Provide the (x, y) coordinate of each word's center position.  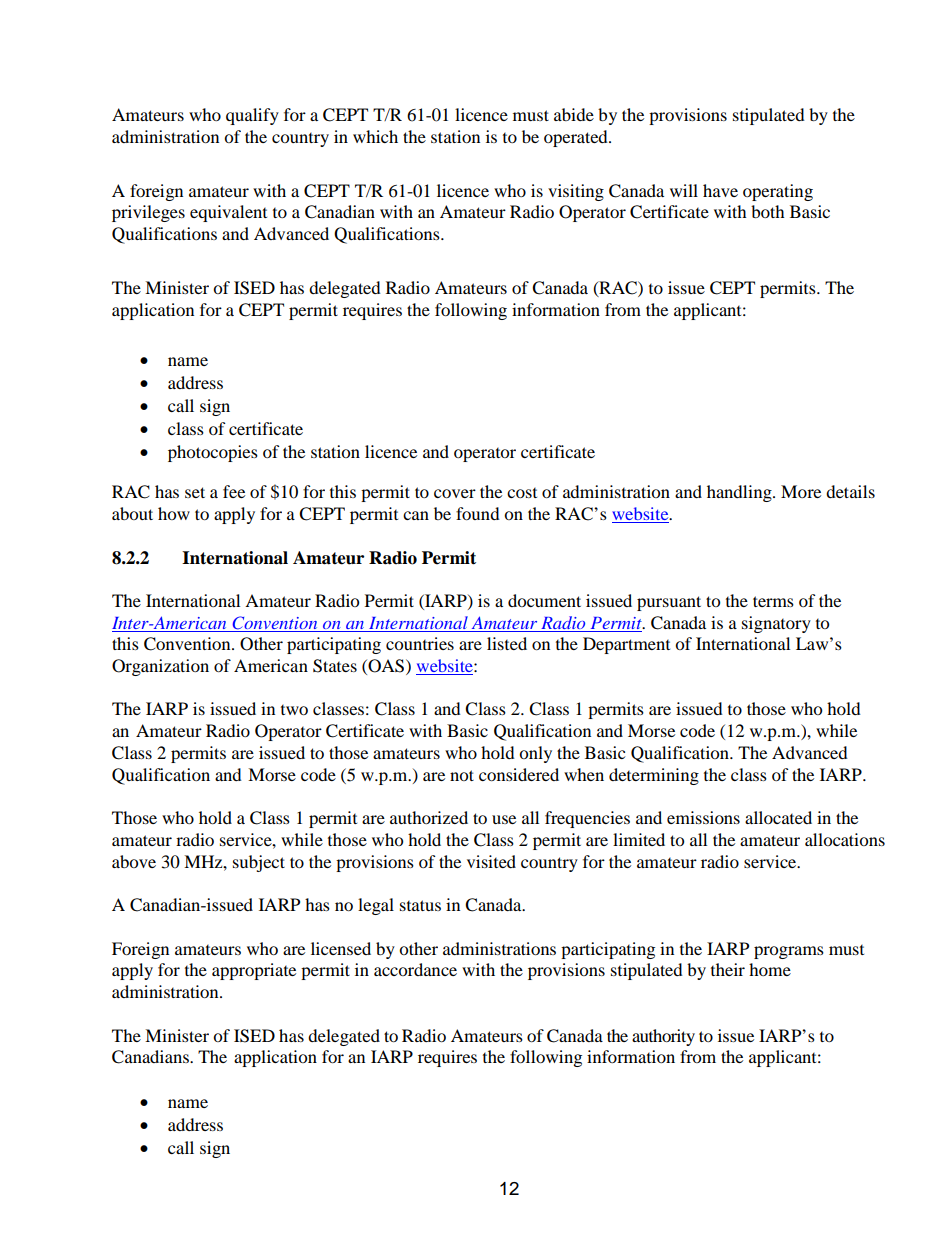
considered (519, 774)
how (174, 513)
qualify (252, 116)
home (770, 969)
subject (259, 863)
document (544, 600)
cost (522, 493)
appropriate (254, 971)
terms (773, 601)
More (801, 491)
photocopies (213, 453)
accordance (415, 969)
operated (577, 138)
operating (778, 192)
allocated (778, 817)
